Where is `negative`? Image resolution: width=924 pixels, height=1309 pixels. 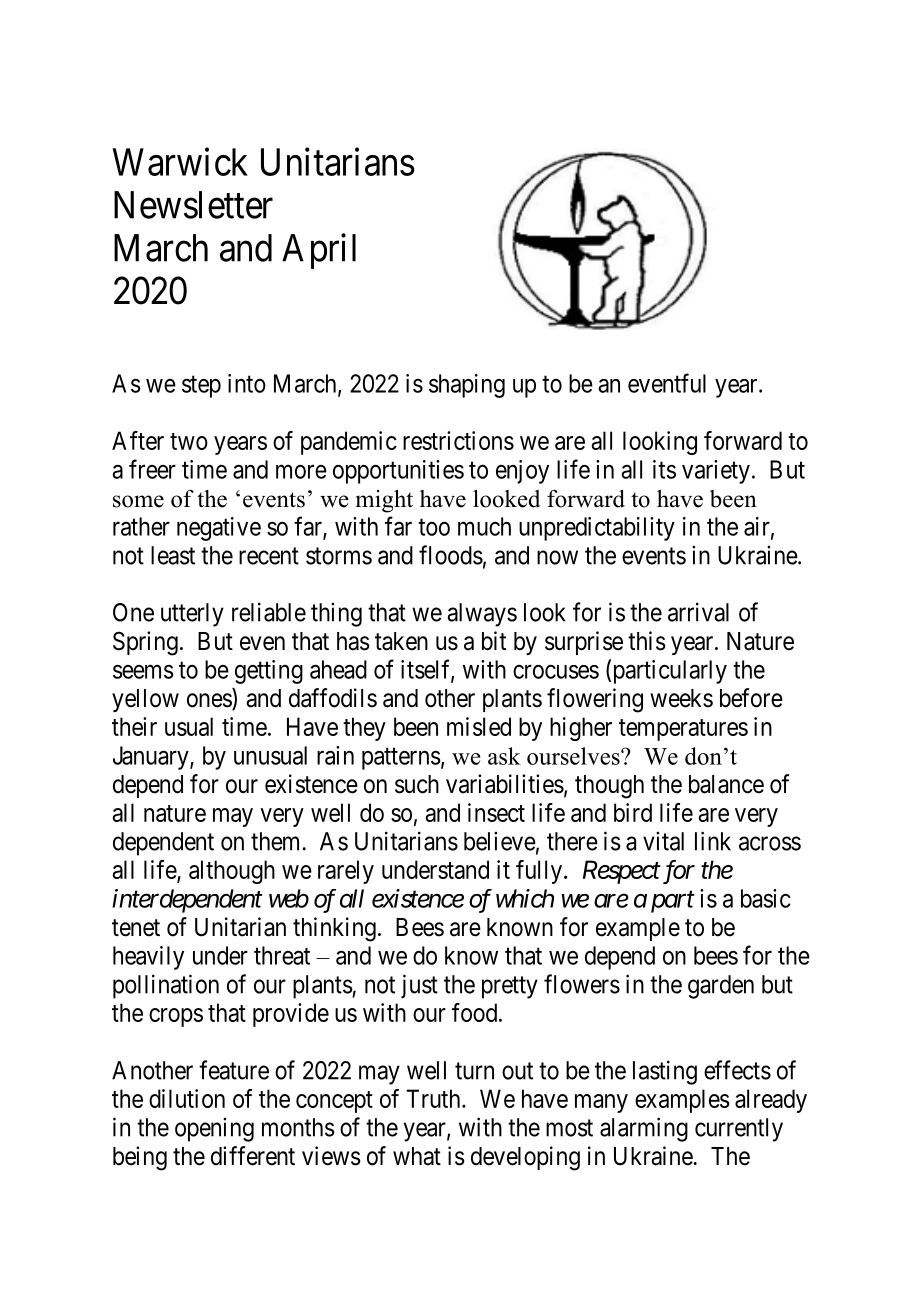 negative is located at coordinates (219, 529).
